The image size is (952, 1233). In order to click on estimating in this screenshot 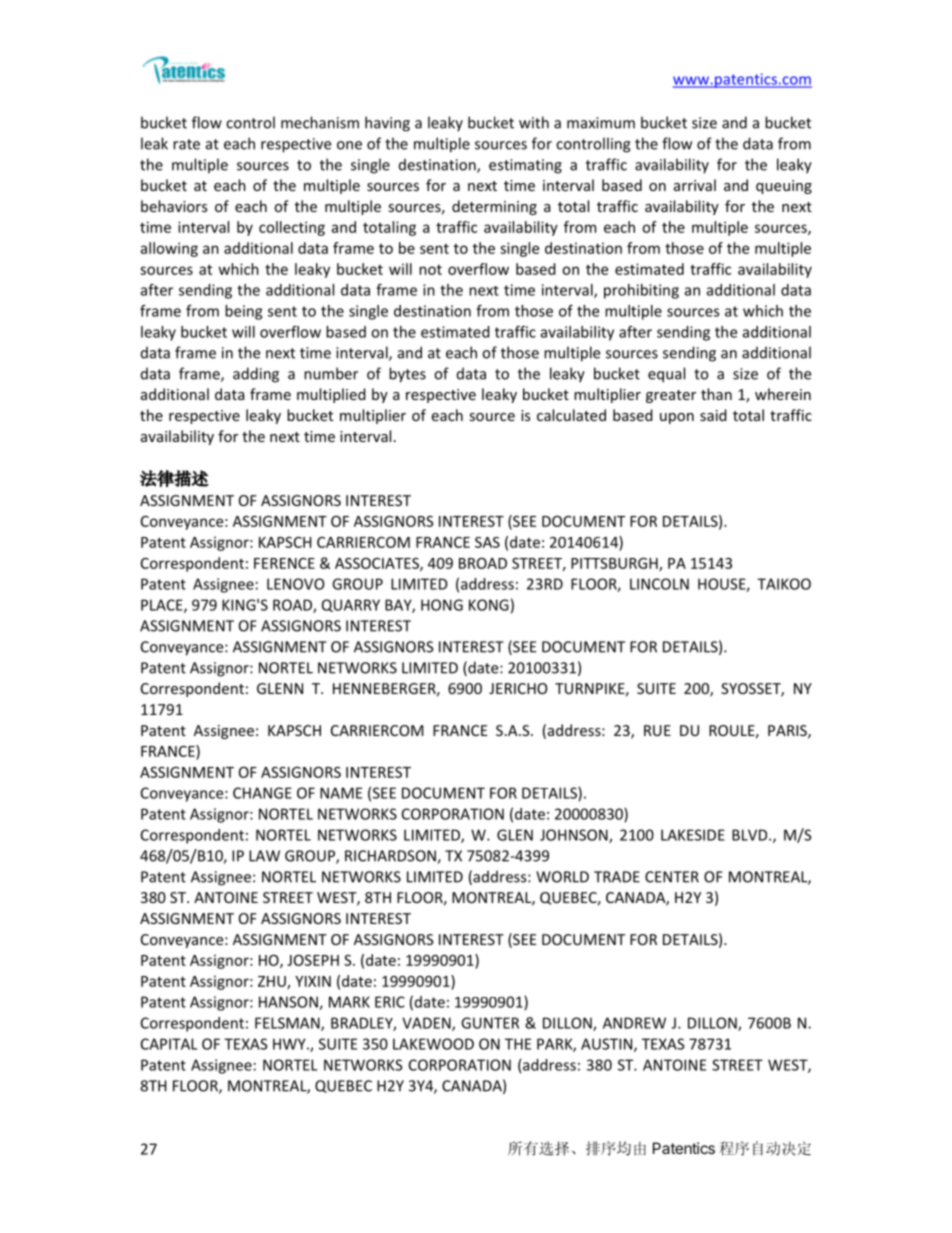, I will do `click(525, 166)`.
